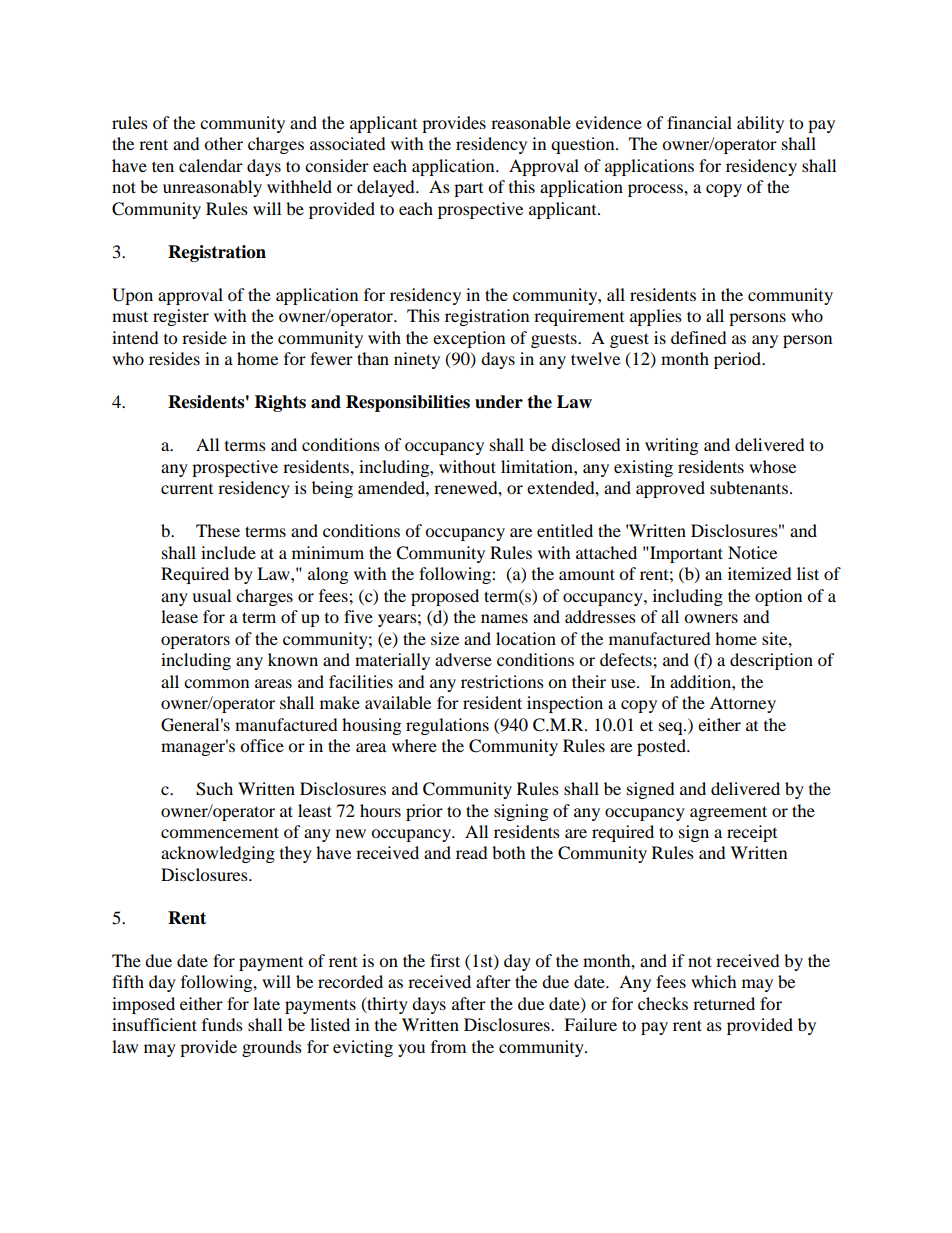  Describe the element at coordinates (699, 122) in the screenshot. I see `financial` at that location.
